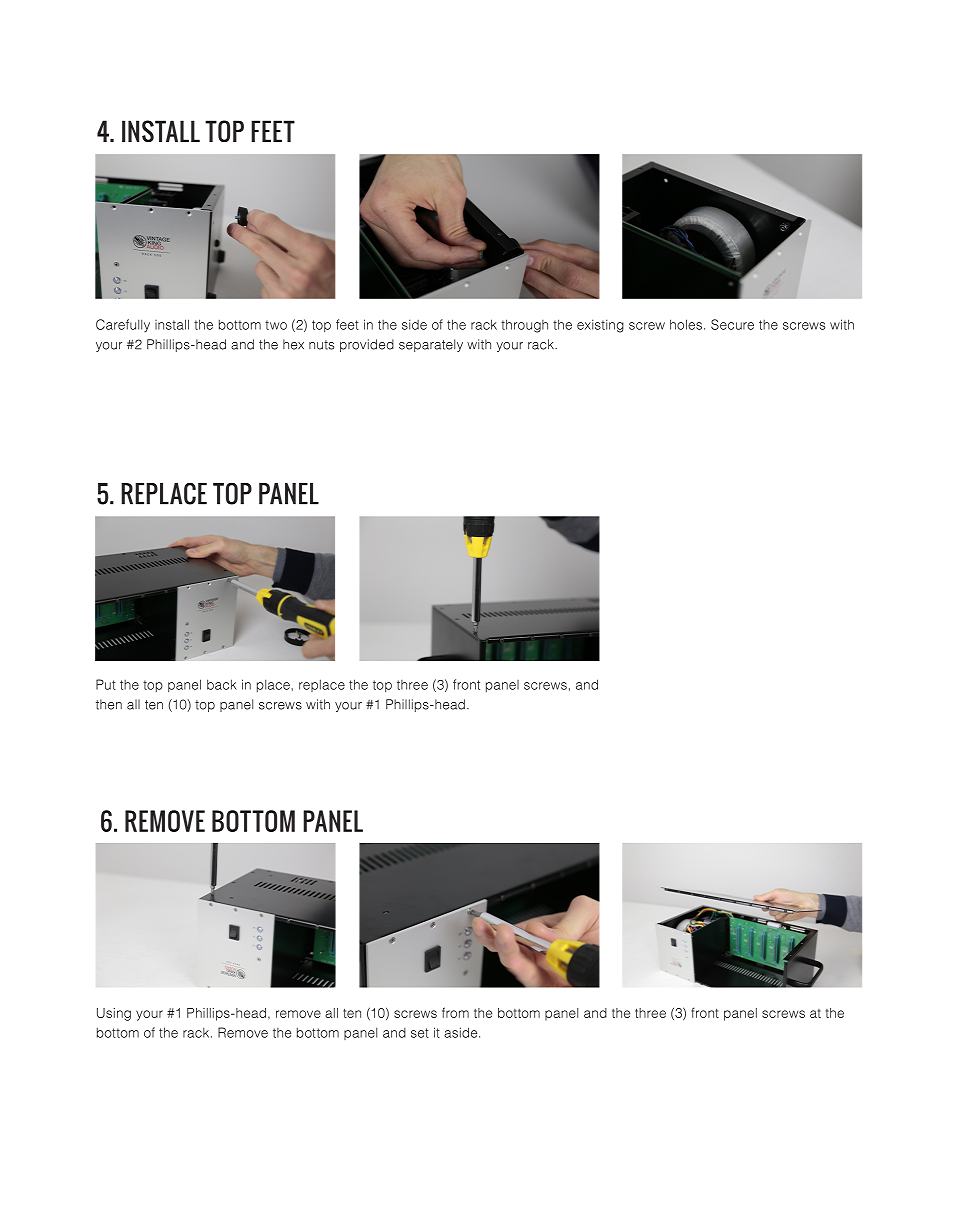 This screenshot has width=958, height=1232. What do you see at coordinates (321, 345) in the screenshot?
I see `nuts` at bounding box center [321, 345].
